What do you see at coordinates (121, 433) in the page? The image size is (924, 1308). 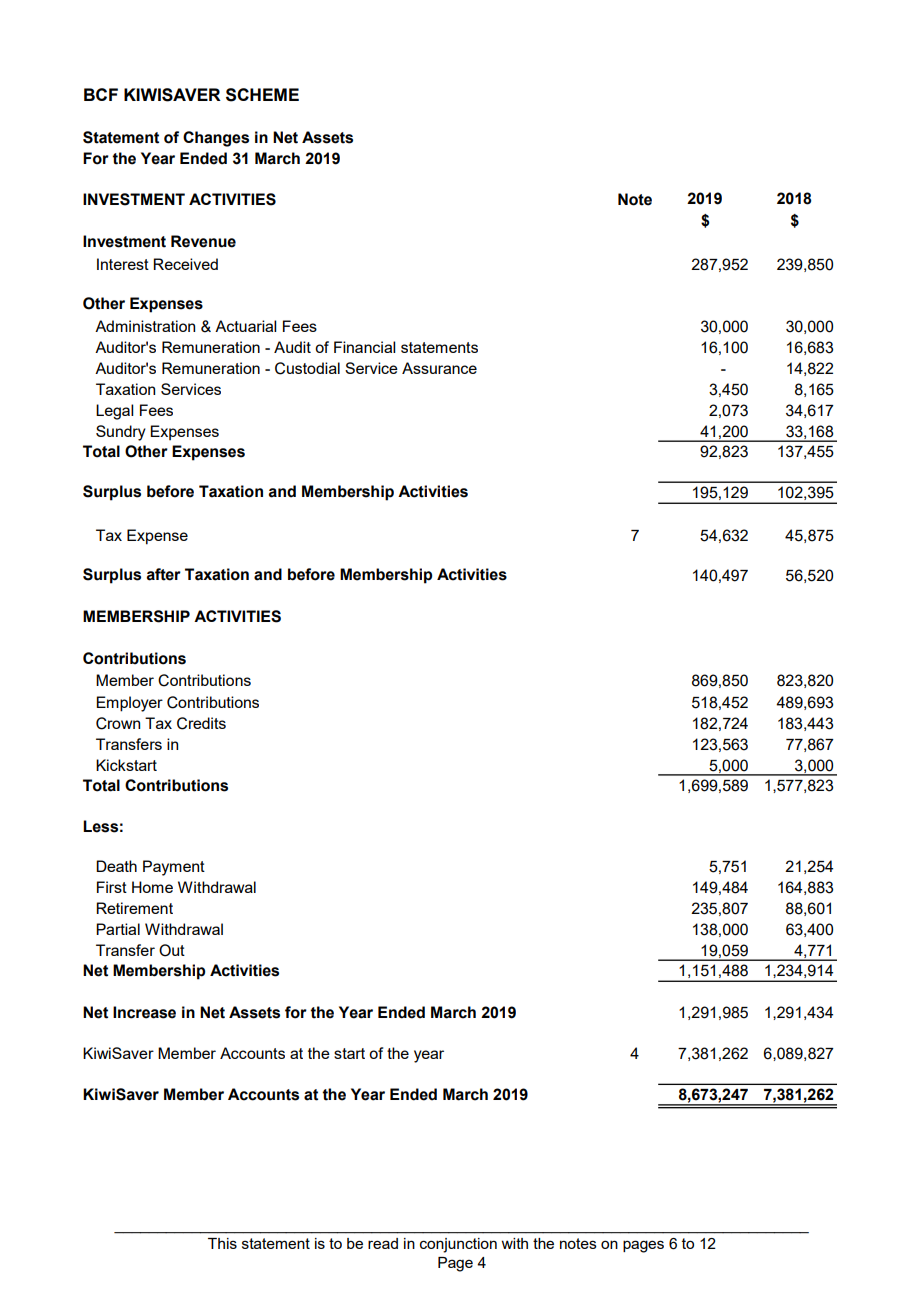 I see `Sundry` at bounding box center [121, 433].
